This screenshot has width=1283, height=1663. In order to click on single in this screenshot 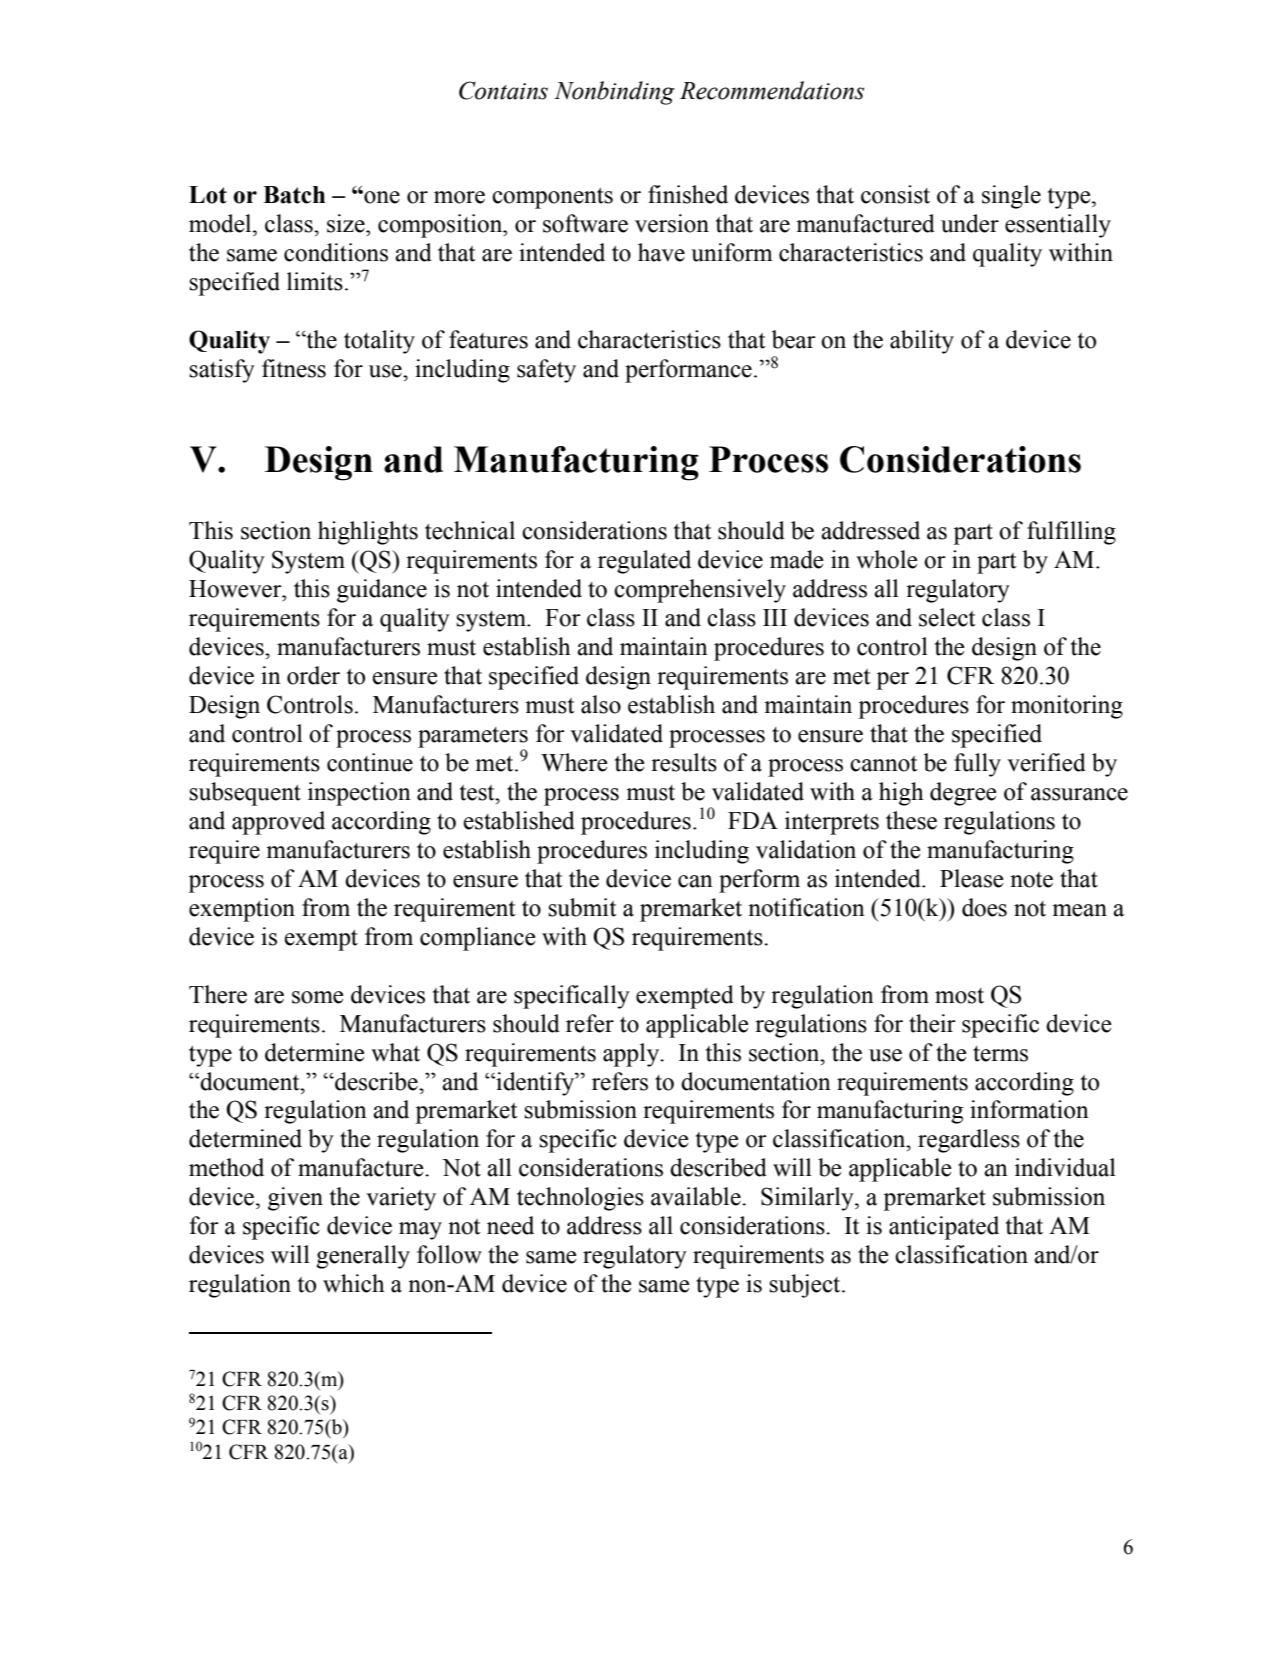, I will do `click(1011, 197)`.
